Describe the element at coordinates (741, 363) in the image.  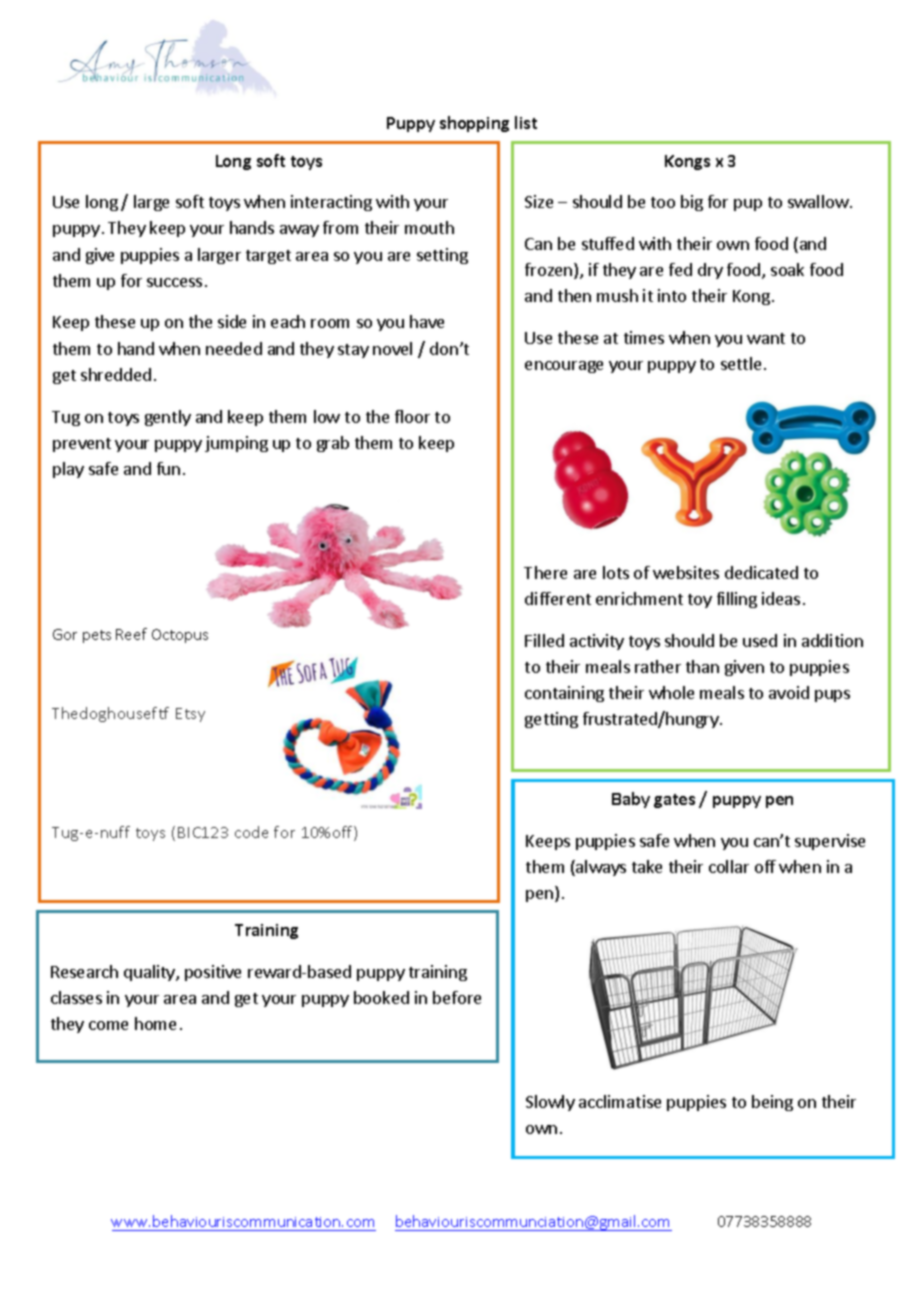
I see `settle` at that location.
